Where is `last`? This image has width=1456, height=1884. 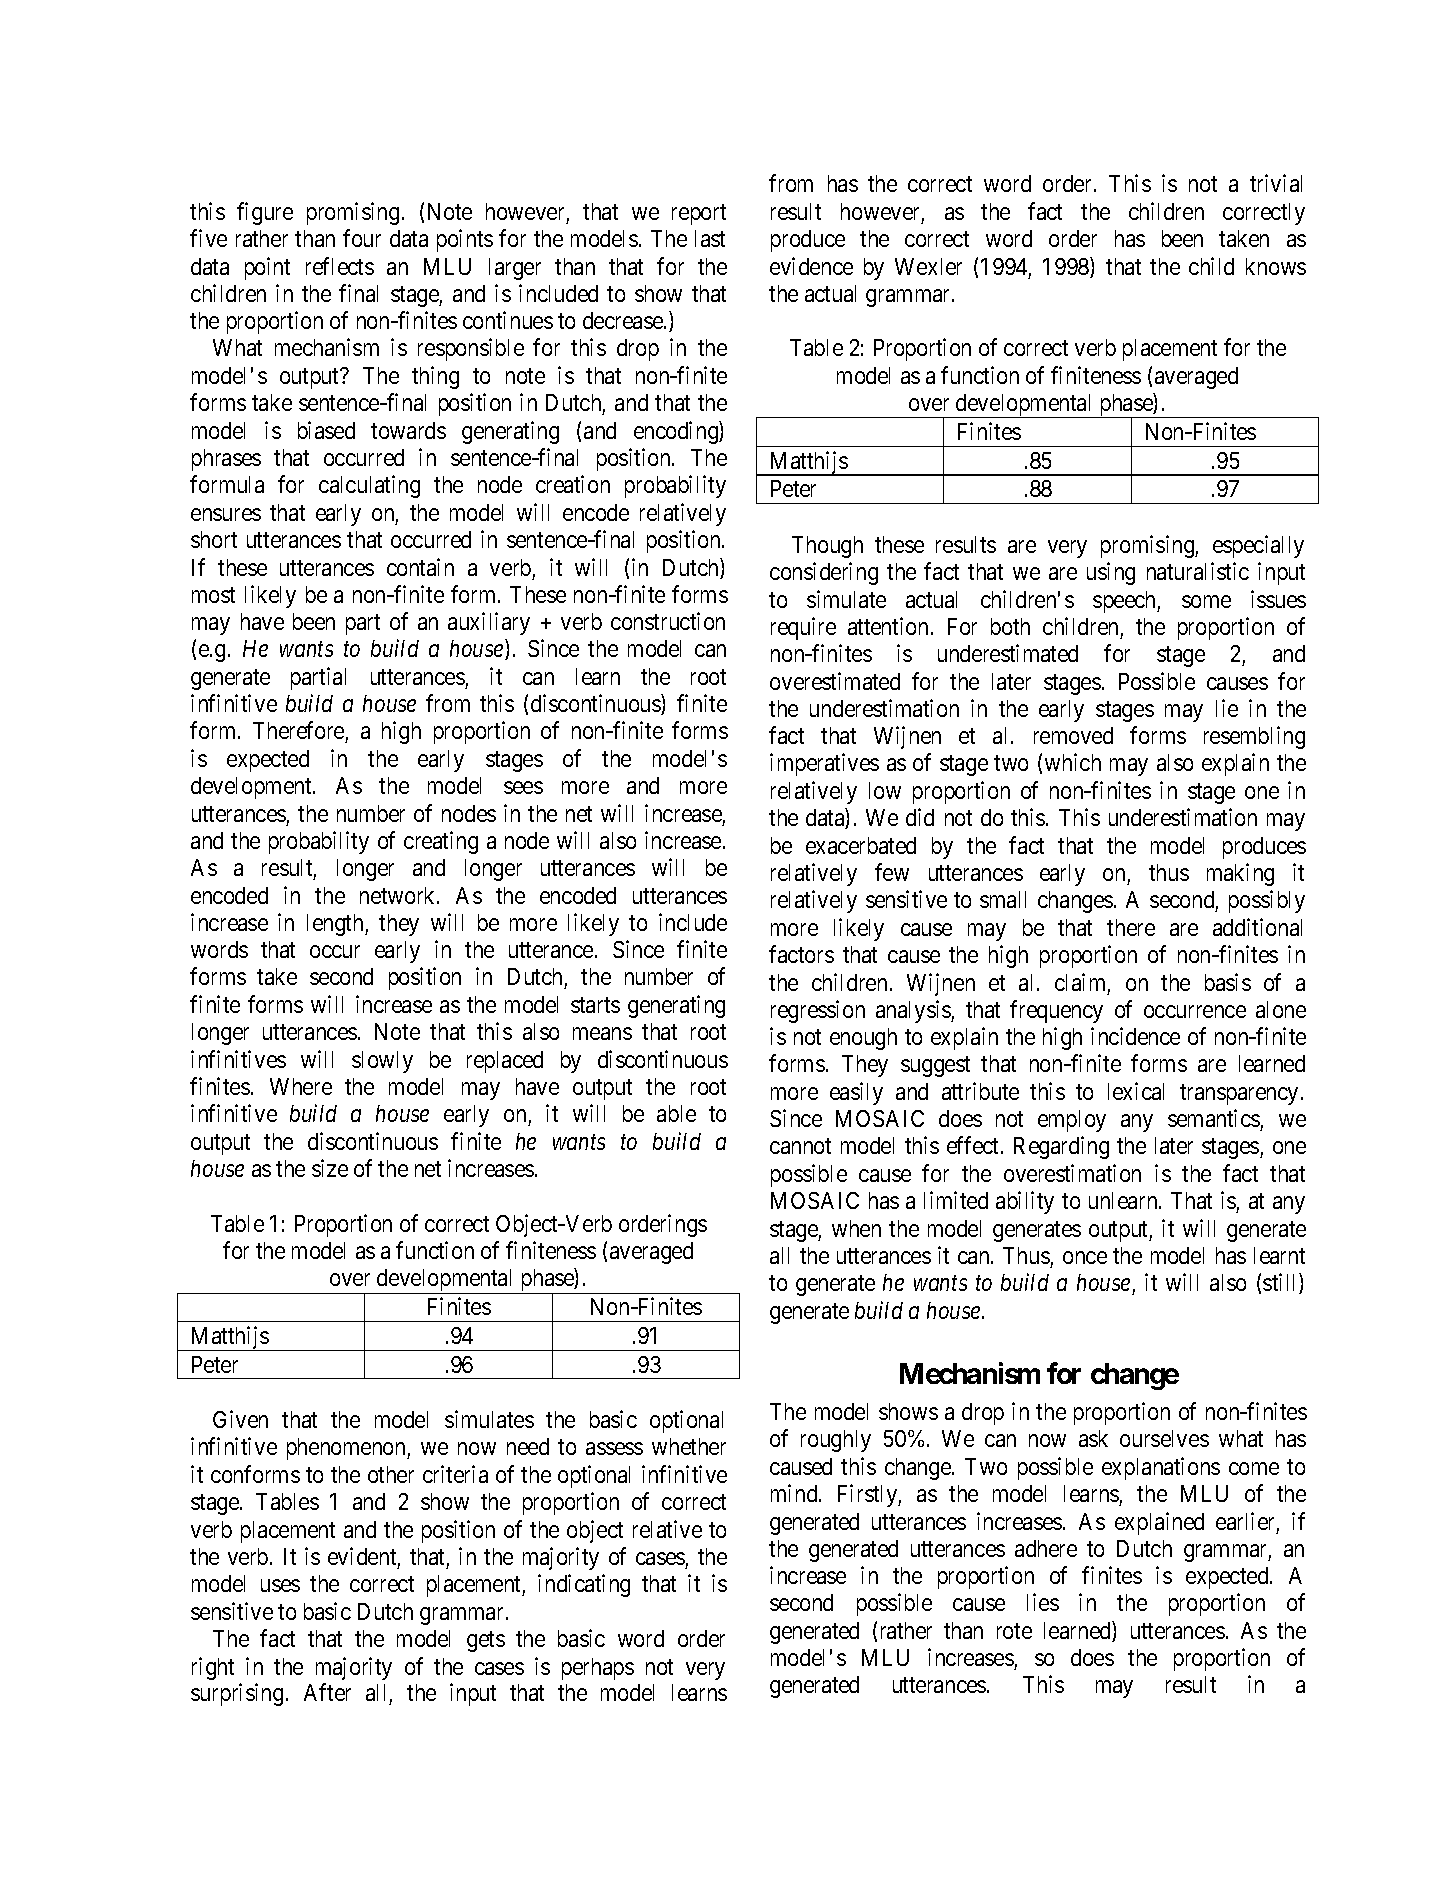 last is located at coordinates (710, 238).
